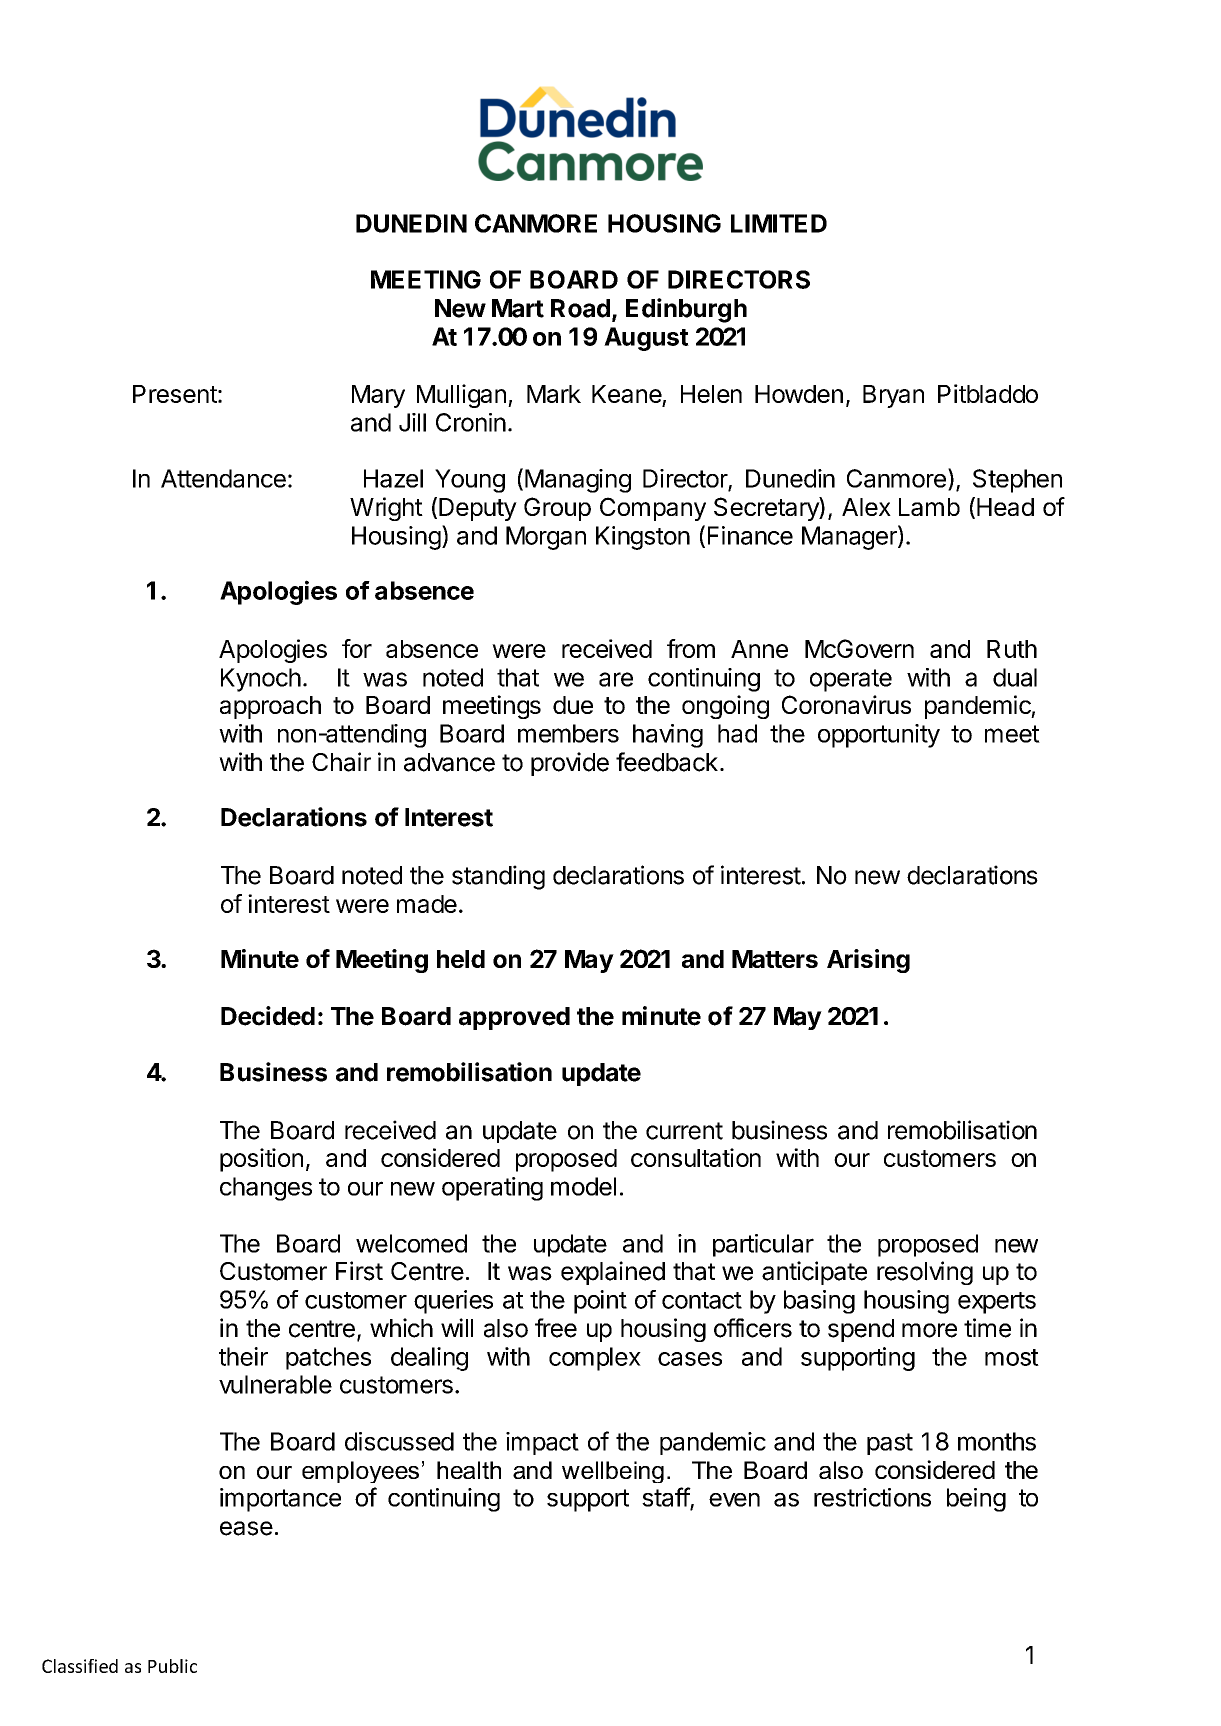 The width and height of the document is (1221, 1726). What do you see at coordinates (666, 1498) in the document?
I see `staff` at bounding box center [666, 1498].
